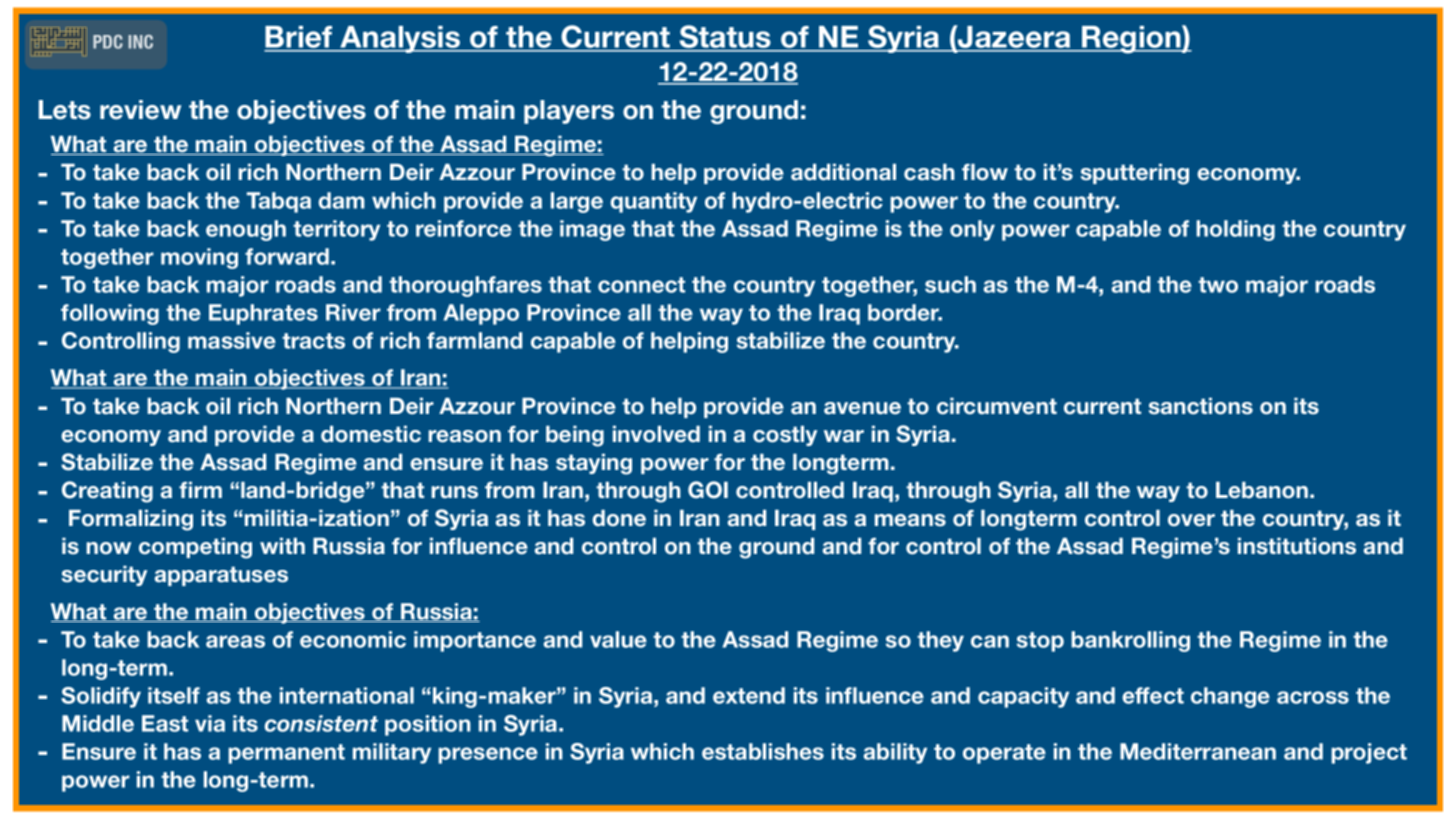 The image size is (1456, 819). I want to click on moving, so click(199, 258).
